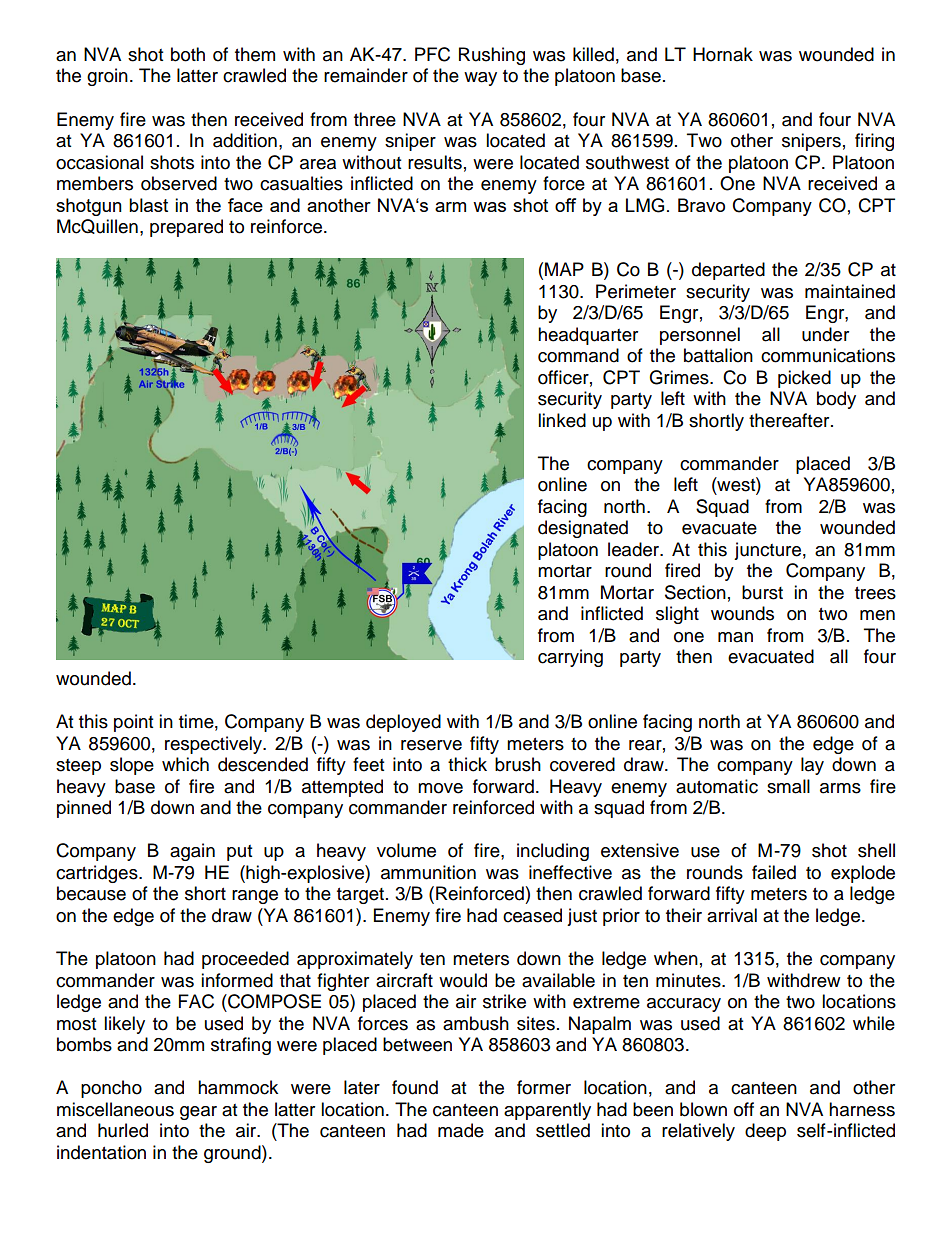 This image has width=952, height=1233. What do you see at coordinates (186, 228) in the image?
I see `prepared` at bounding box center [186, 228].
